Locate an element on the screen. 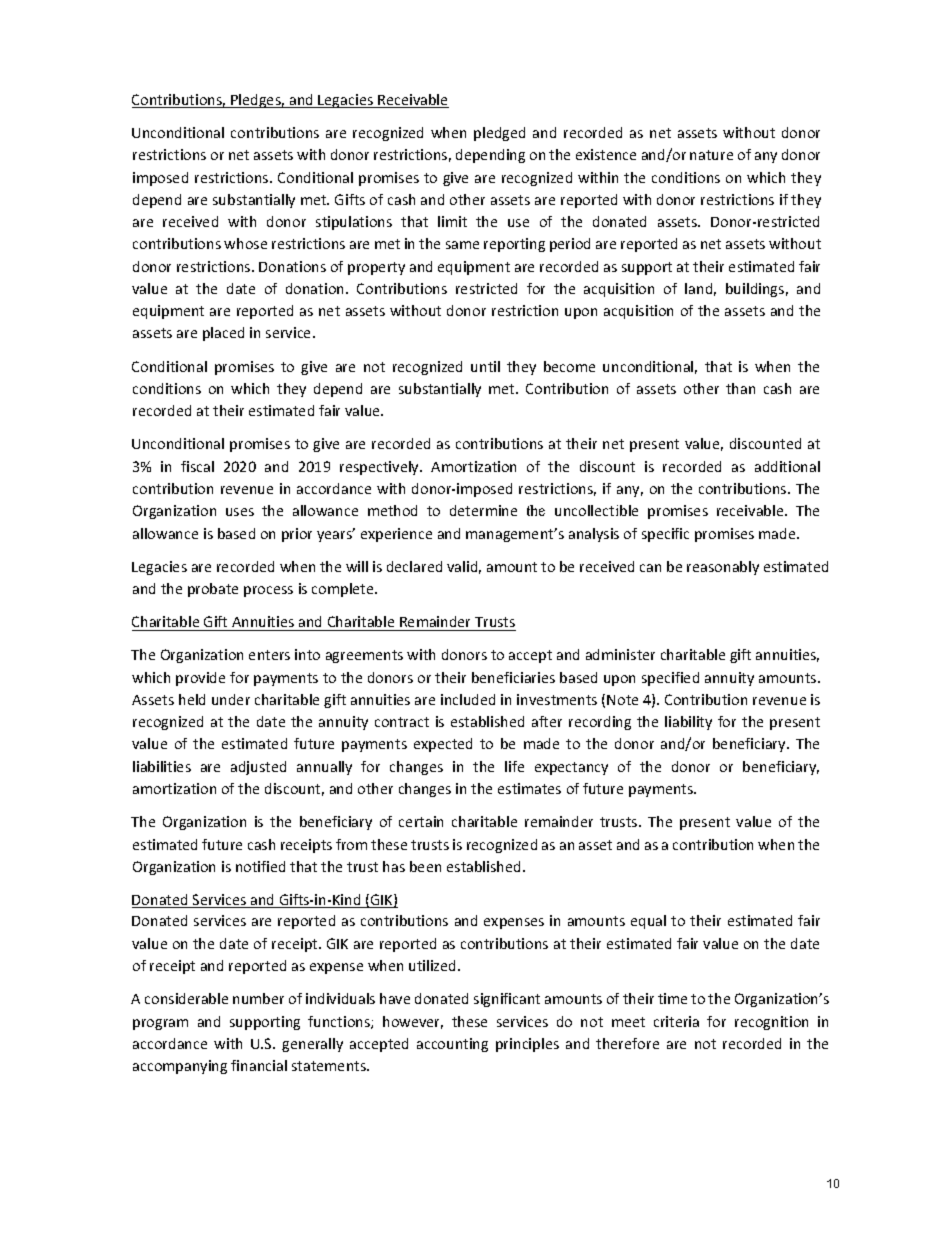 The width and height of the screenshot is (952, 1233). whose is located at coordinates (245, 243).
